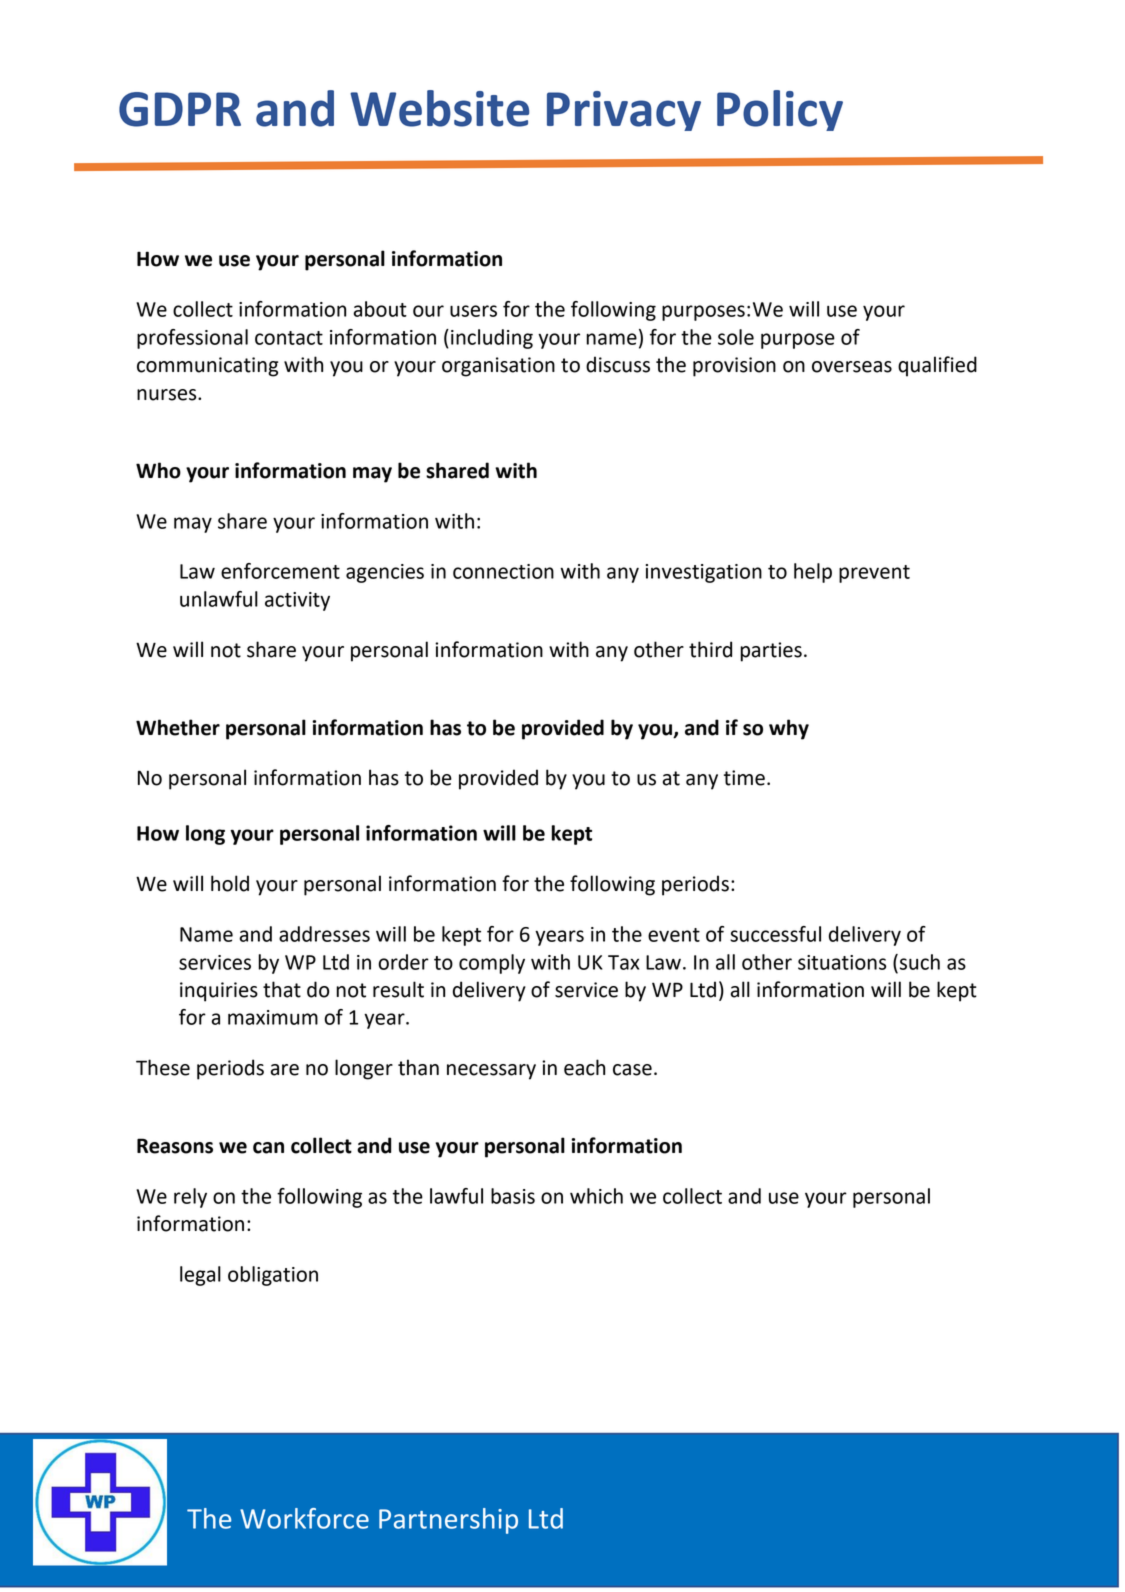 The height and width of the screenshot is (1592, 1125). Describe the element at coordinates (813, 573) in the screenshot. I see `help` at that location.
